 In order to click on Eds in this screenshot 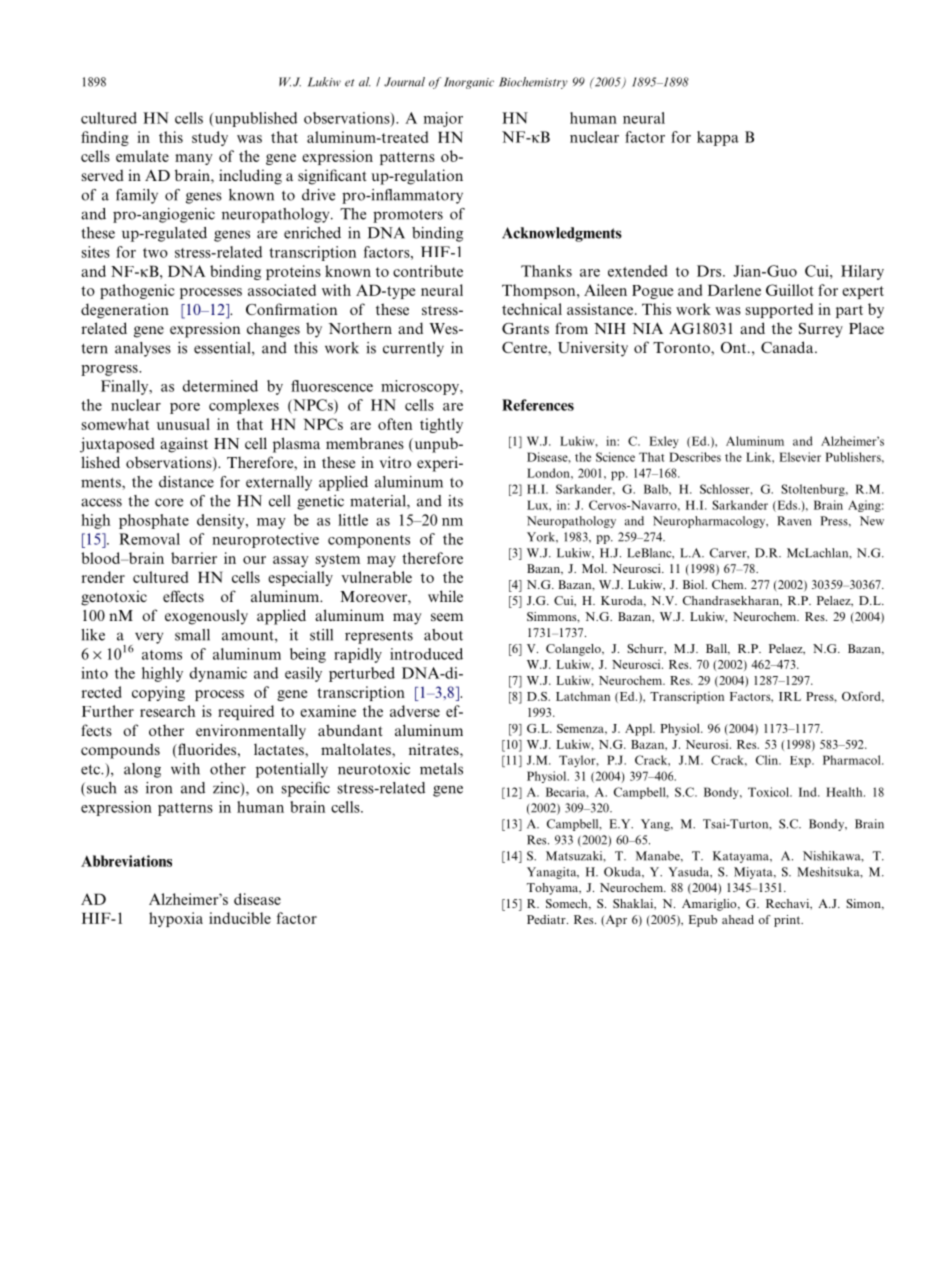, I will do `click(787, 506)`.
